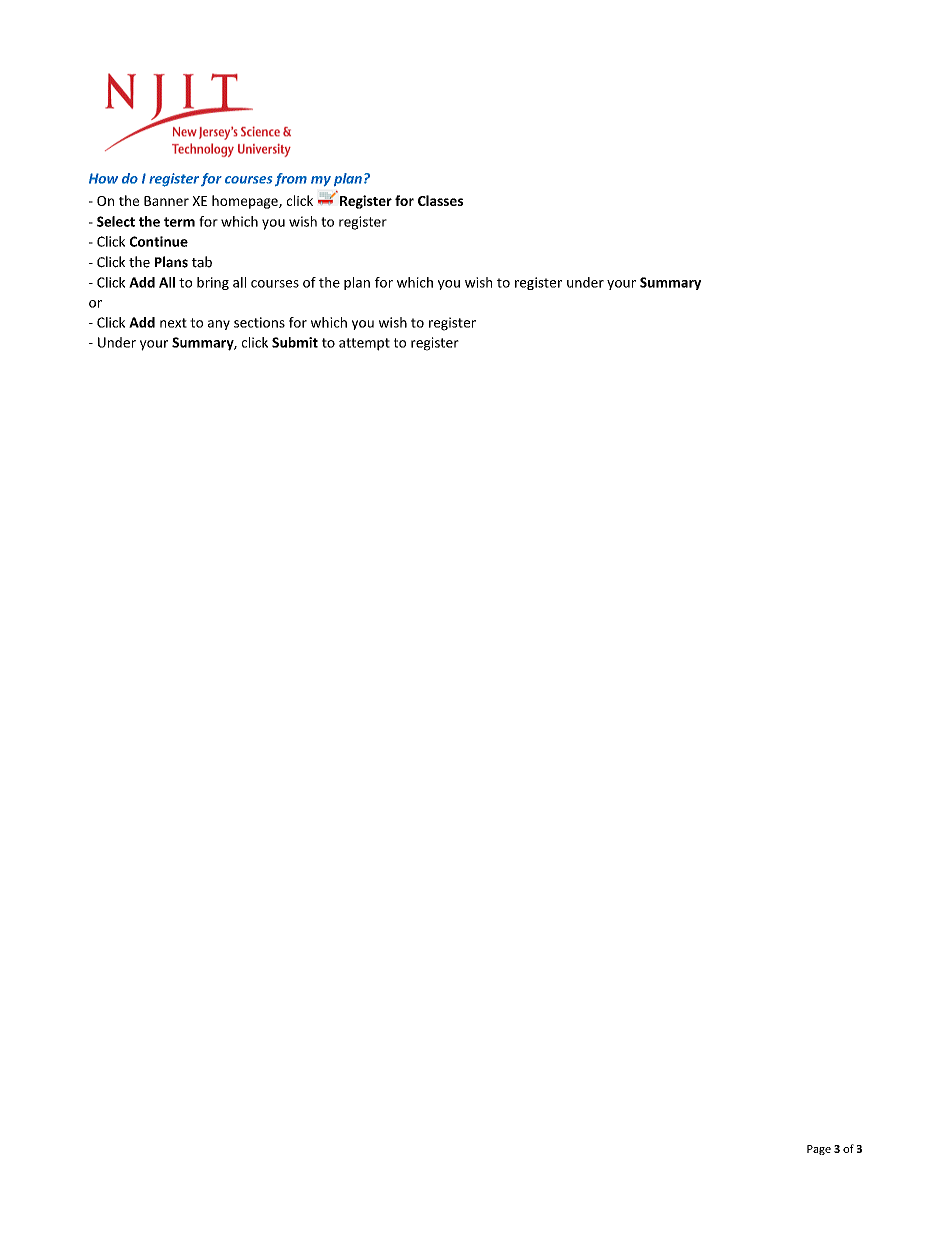  I want to click on next, so click(173, 323).
